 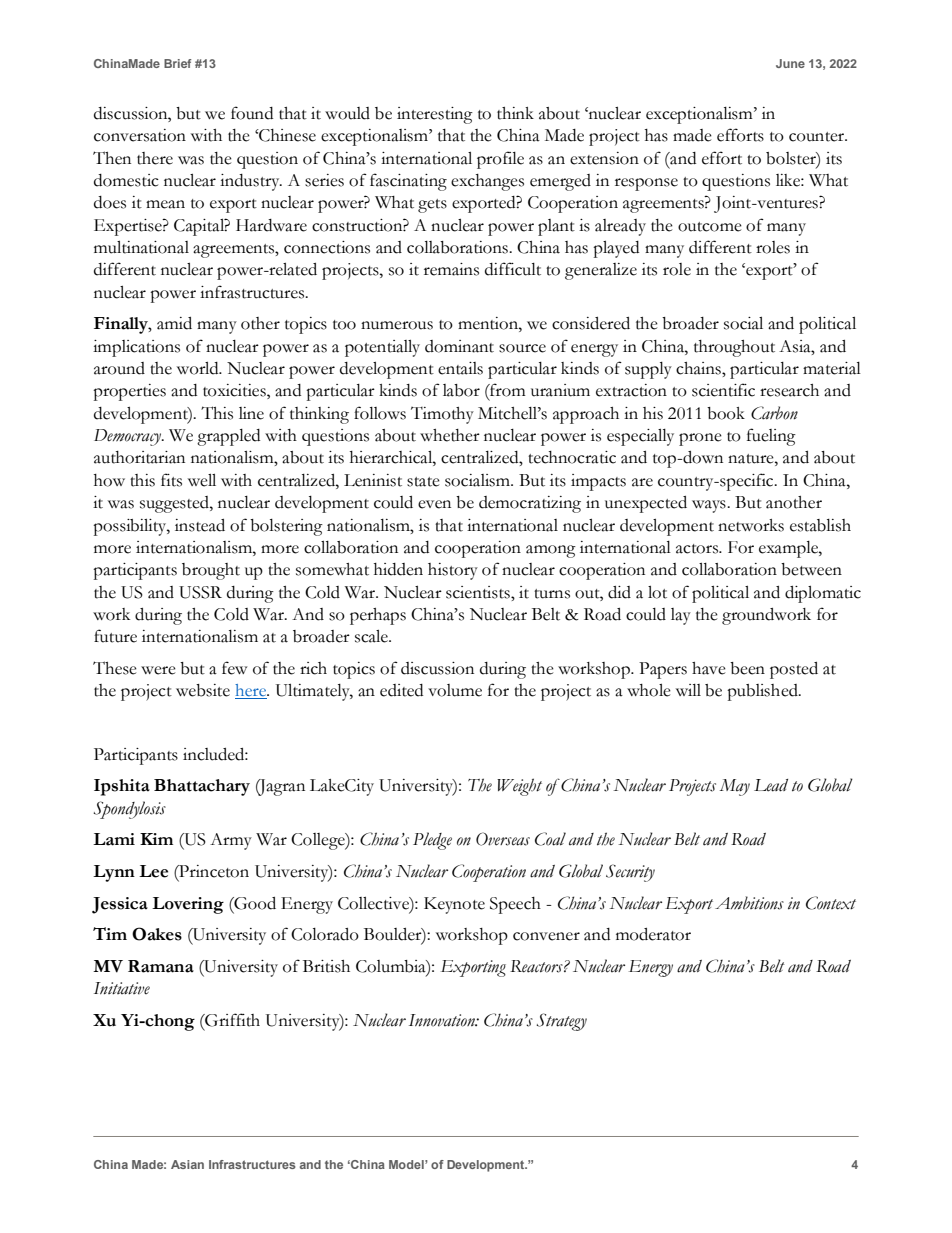 What do you see at coordinates (200, 592) in the screenshot?
I see `USSR` at bounding box center [200, 592].
